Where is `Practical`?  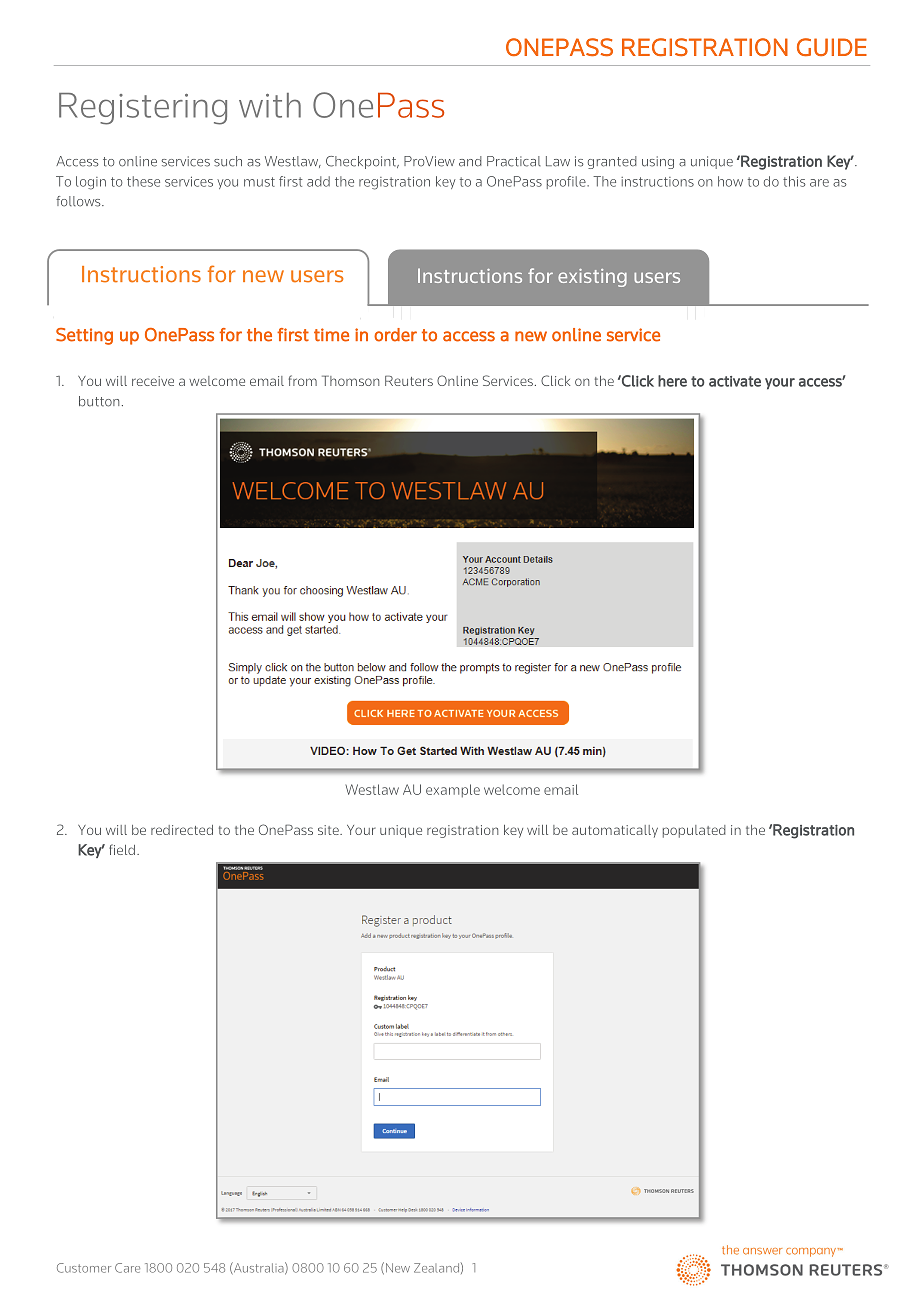 Practical is located at coordinates (514, 161).
